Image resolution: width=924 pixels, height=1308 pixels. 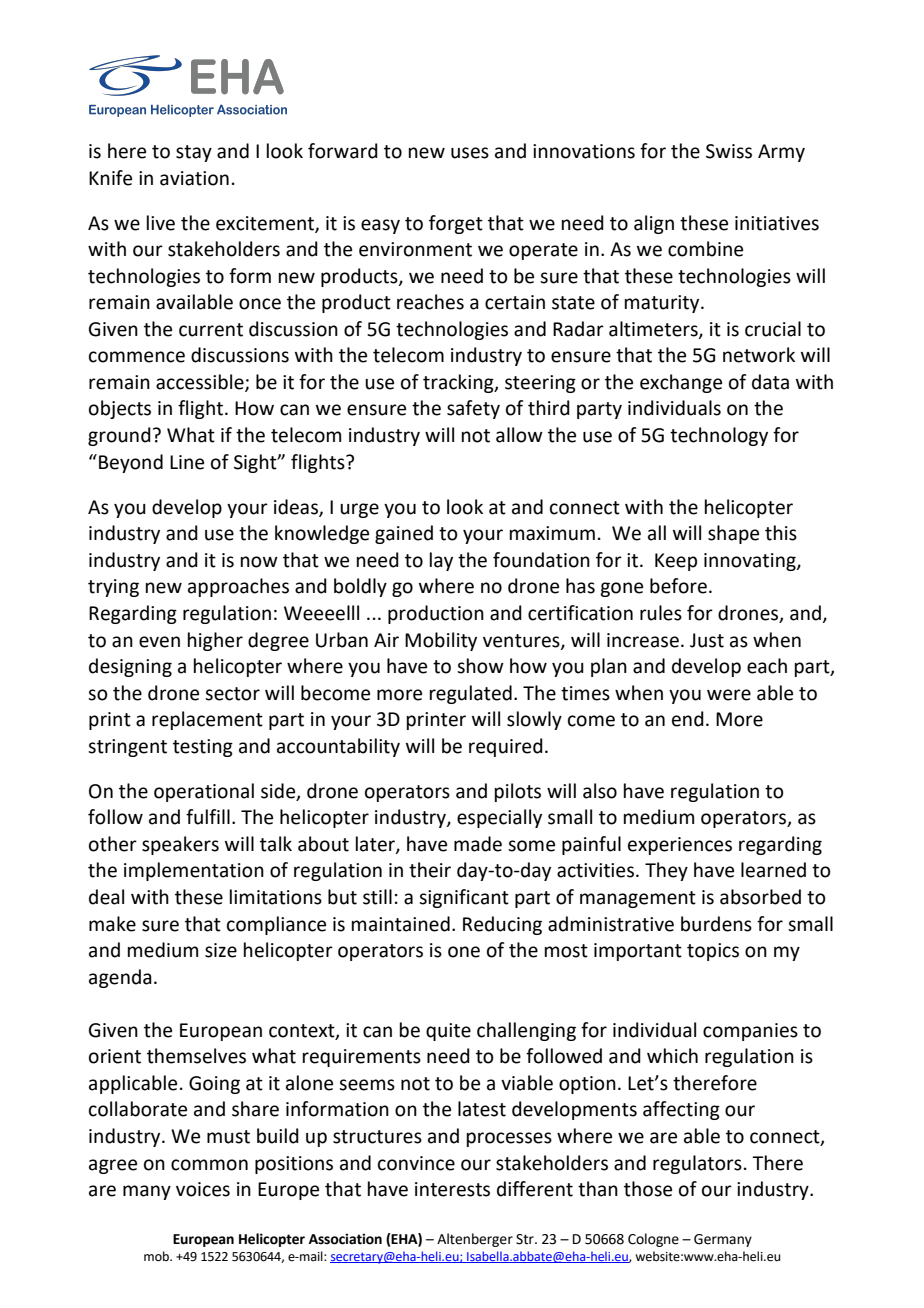 What do you see at coordinates (203, 1189) in the screenshot?
I see `voices` at bounding box center [203, 1189].
